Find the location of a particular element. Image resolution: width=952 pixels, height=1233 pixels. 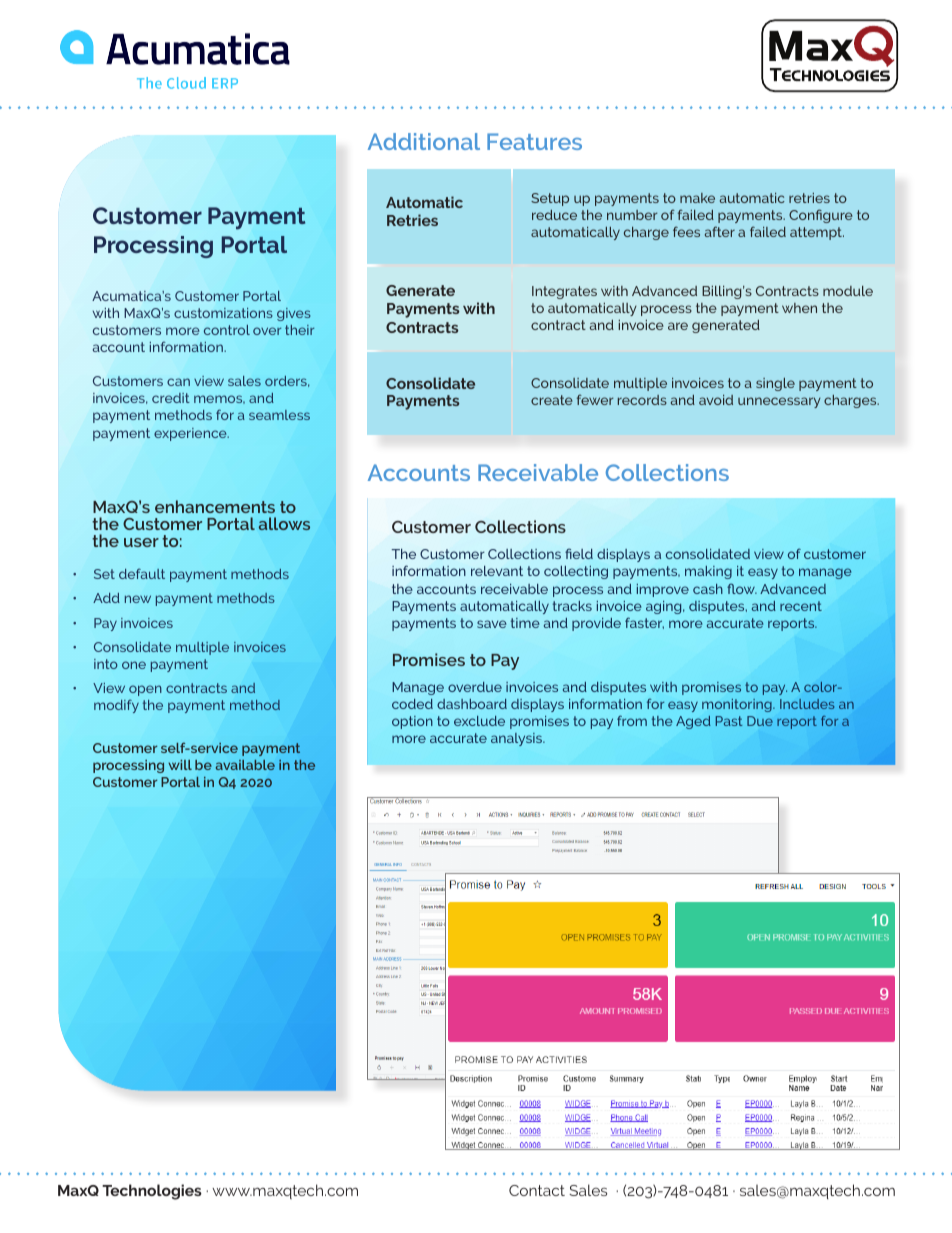

relevant is located at coordinates (497, 571).
